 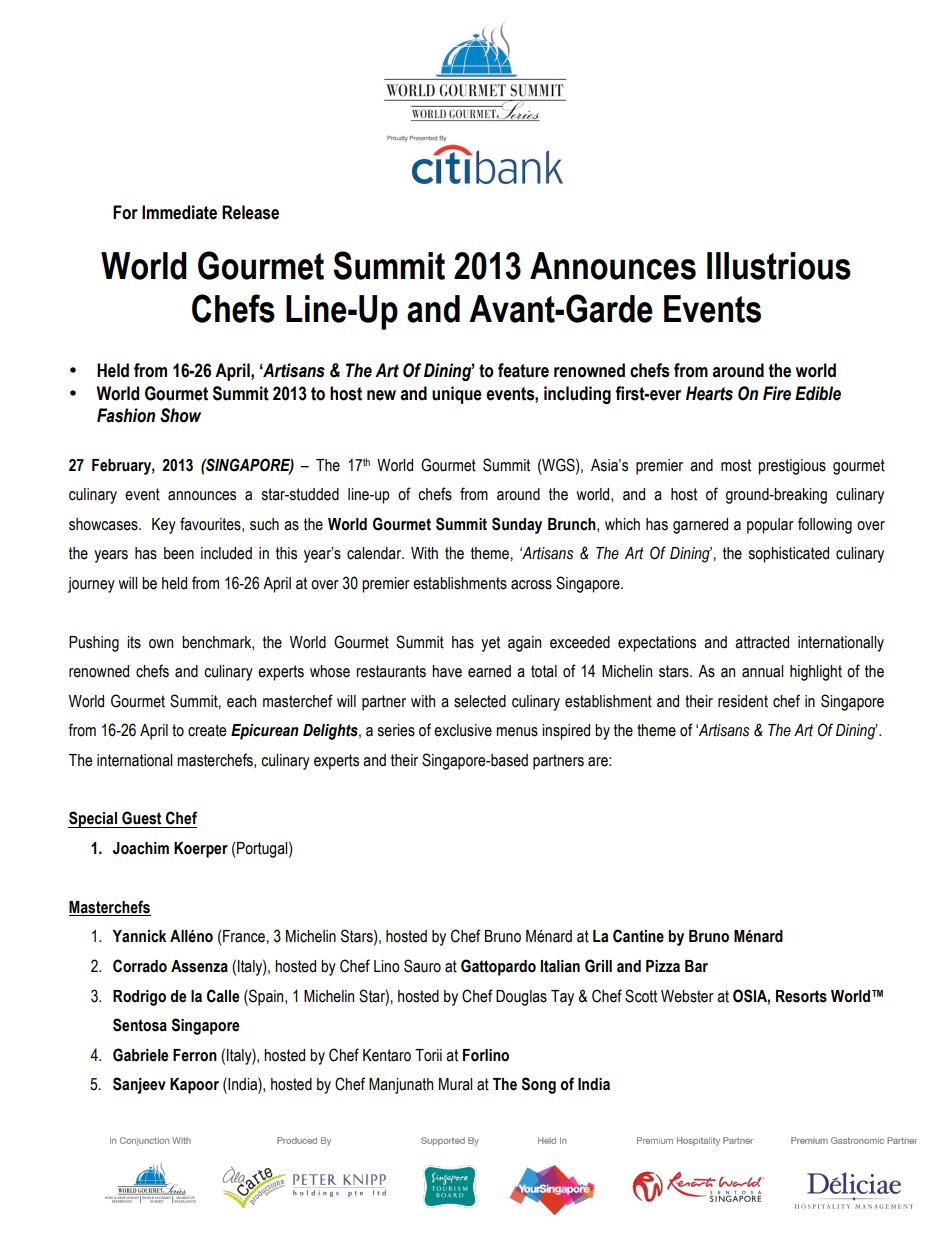 I want to click on Illustrious, so click(x=779, y=266).
